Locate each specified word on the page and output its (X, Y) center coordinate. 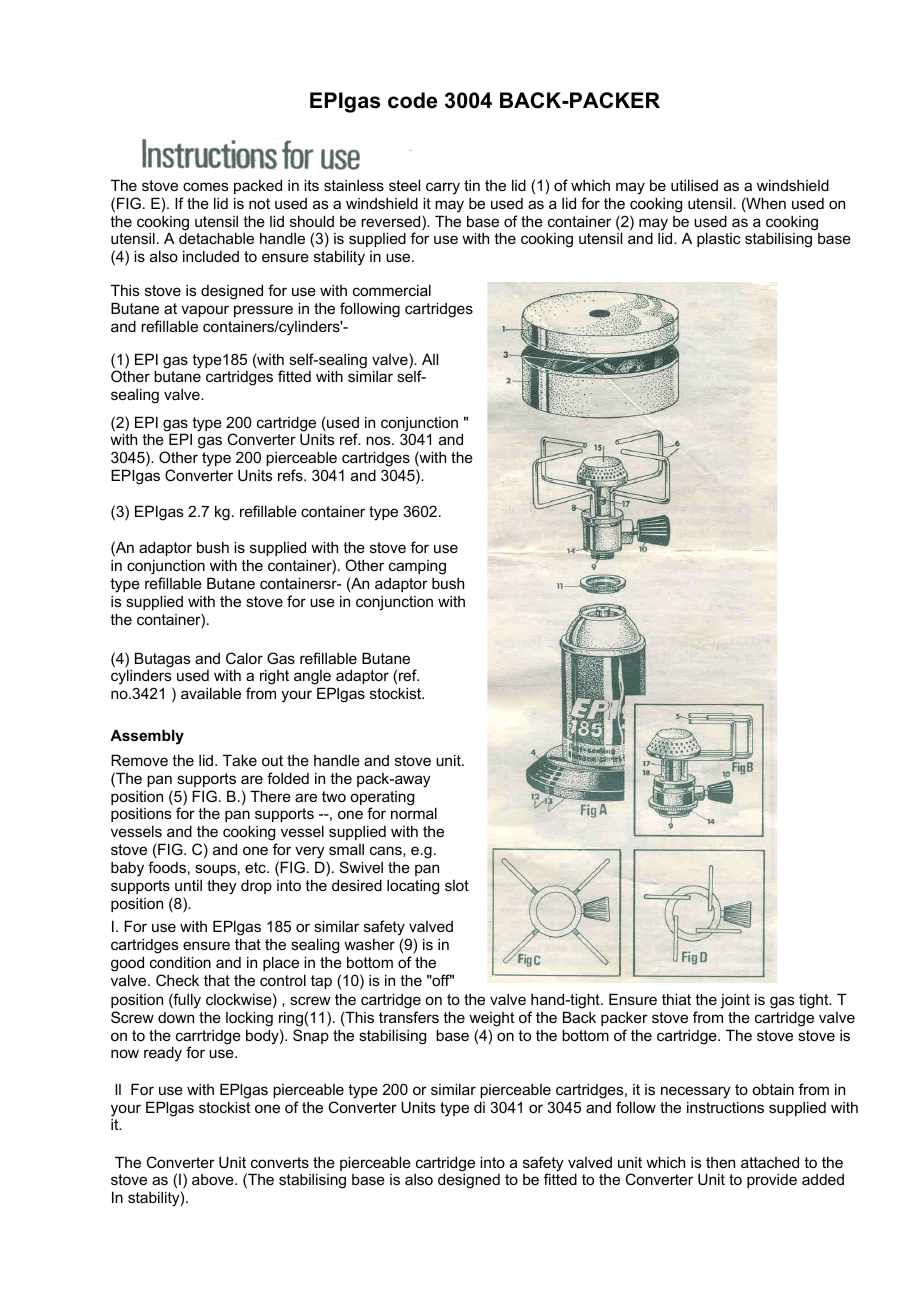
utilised (694, 185)
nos (379, 440)
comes (206, 186)
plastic (719, 239)
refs (291, 475)
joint (735, 1001)
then (720, 1162)
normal (414, 813)
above (214, 1179)
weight (491, 1019)
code (412, 100)
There (270, 796)
